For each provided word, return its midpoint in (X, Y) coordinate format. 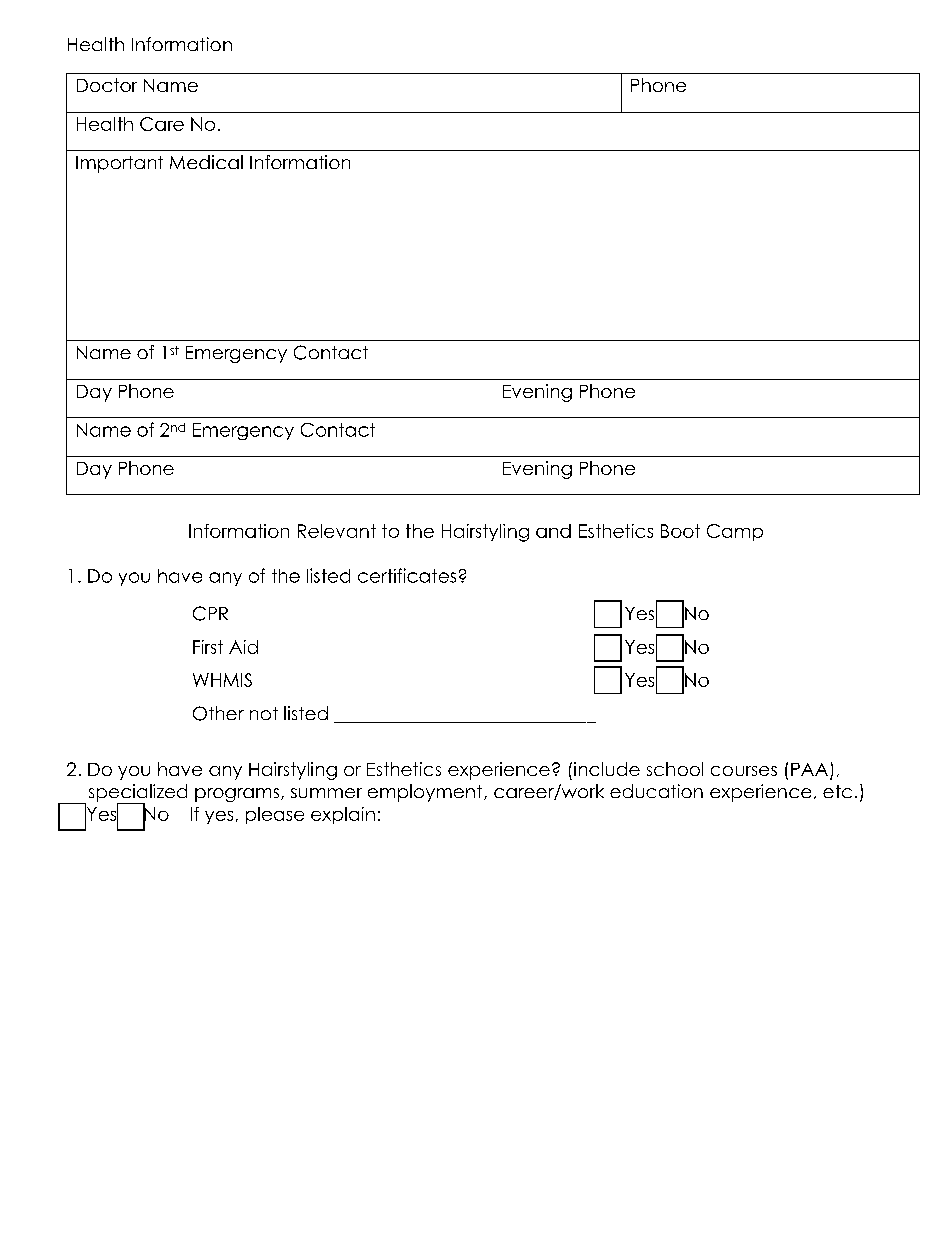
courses (744, 771)
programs (238, 795)
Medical (206, 162)
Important (119, 164)
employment (426, 793)
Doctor (107, 85)
